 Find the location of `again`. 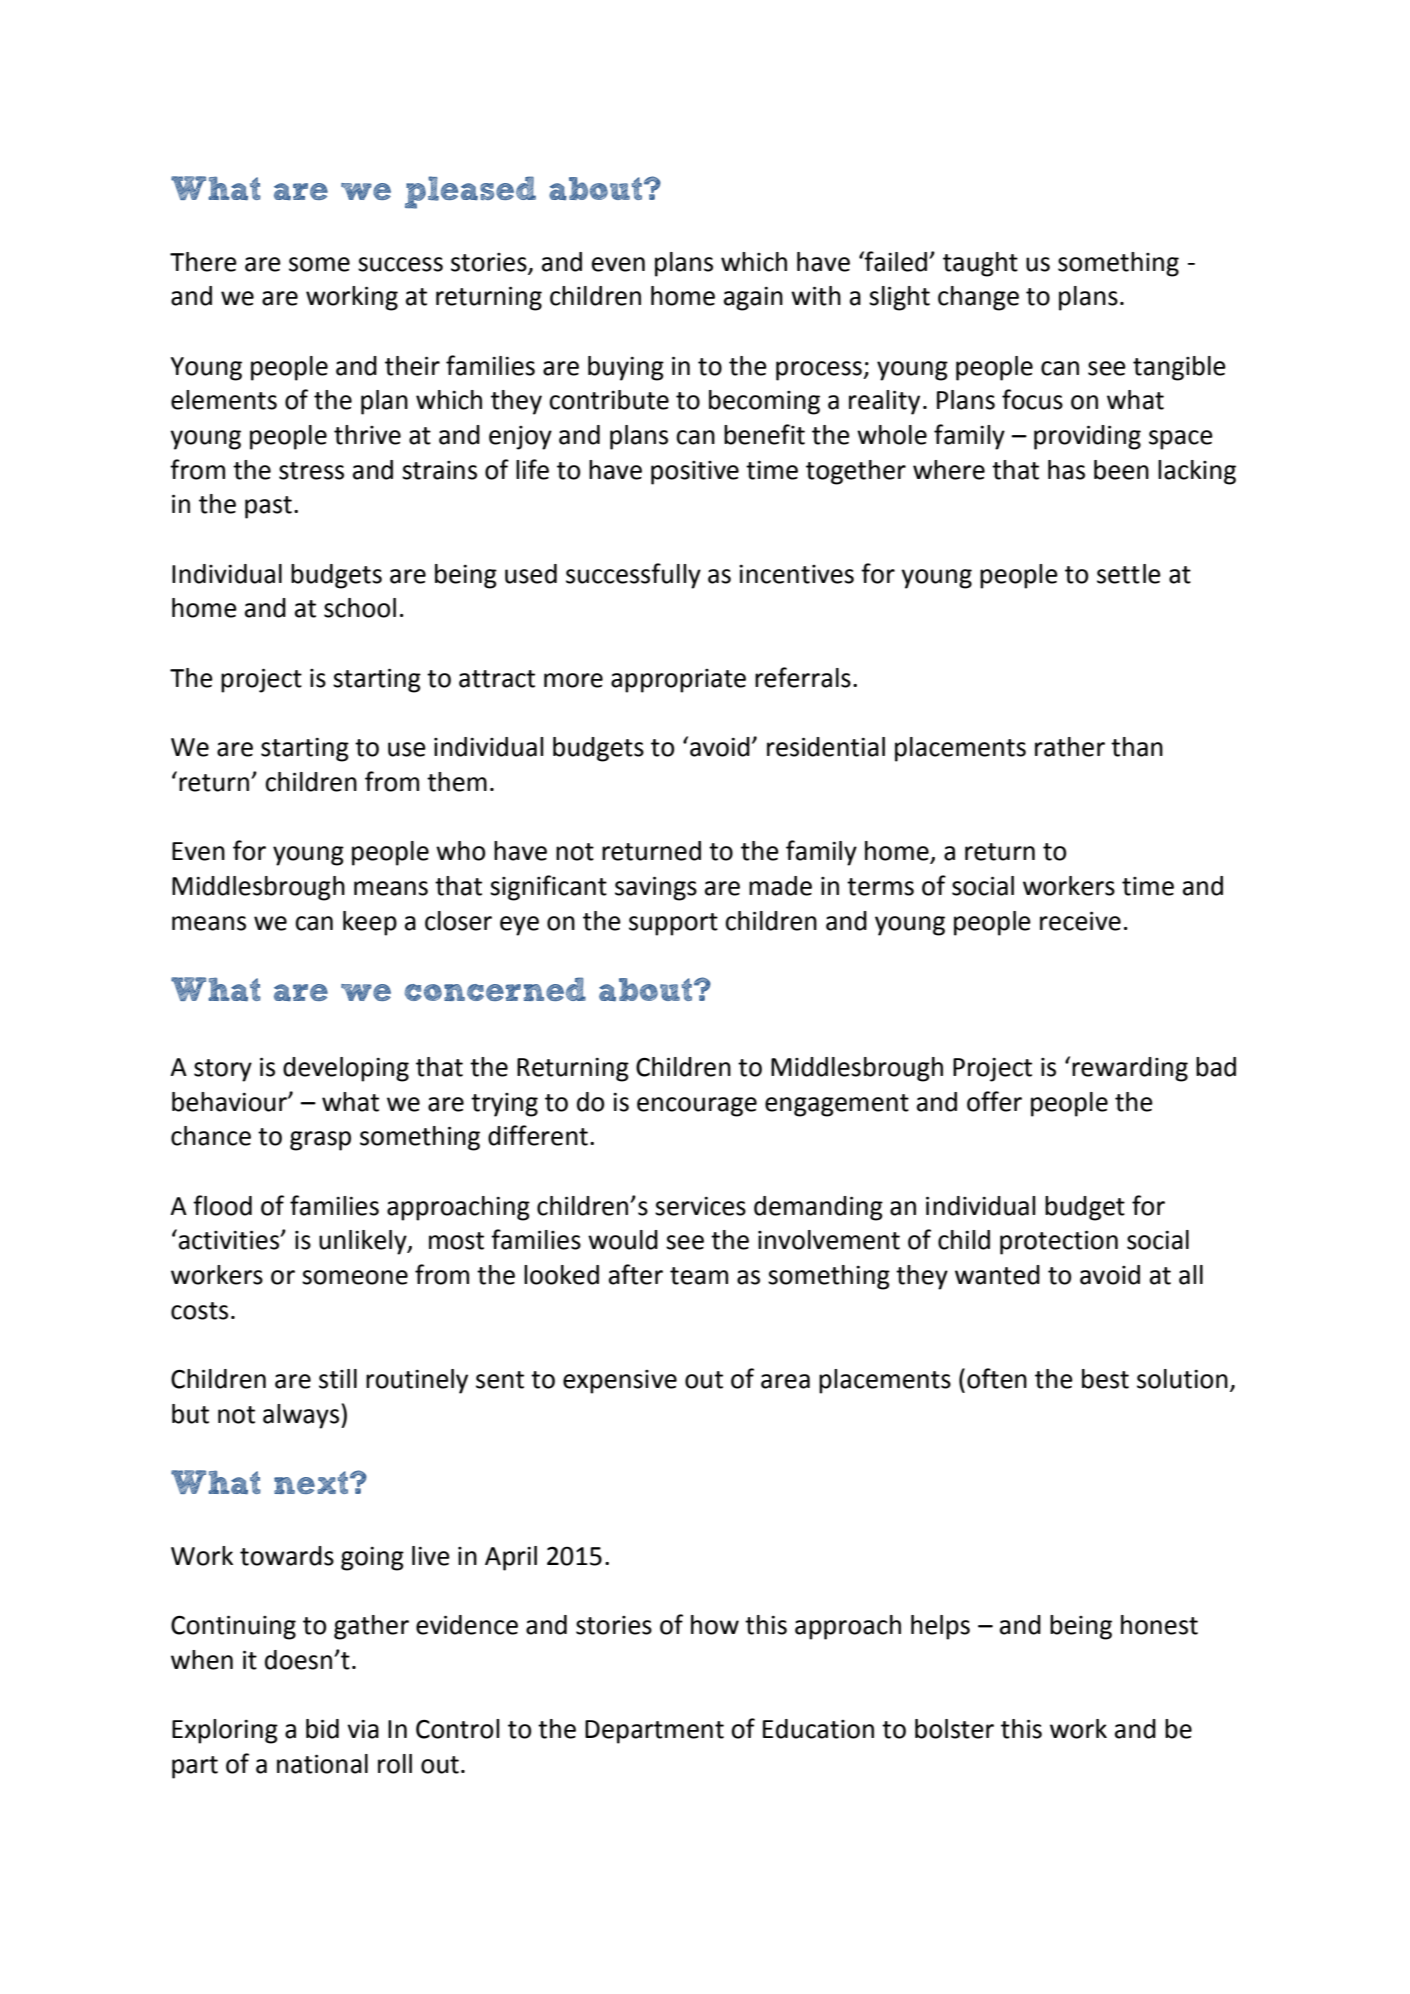

again is located at coordinates (753, 299).
